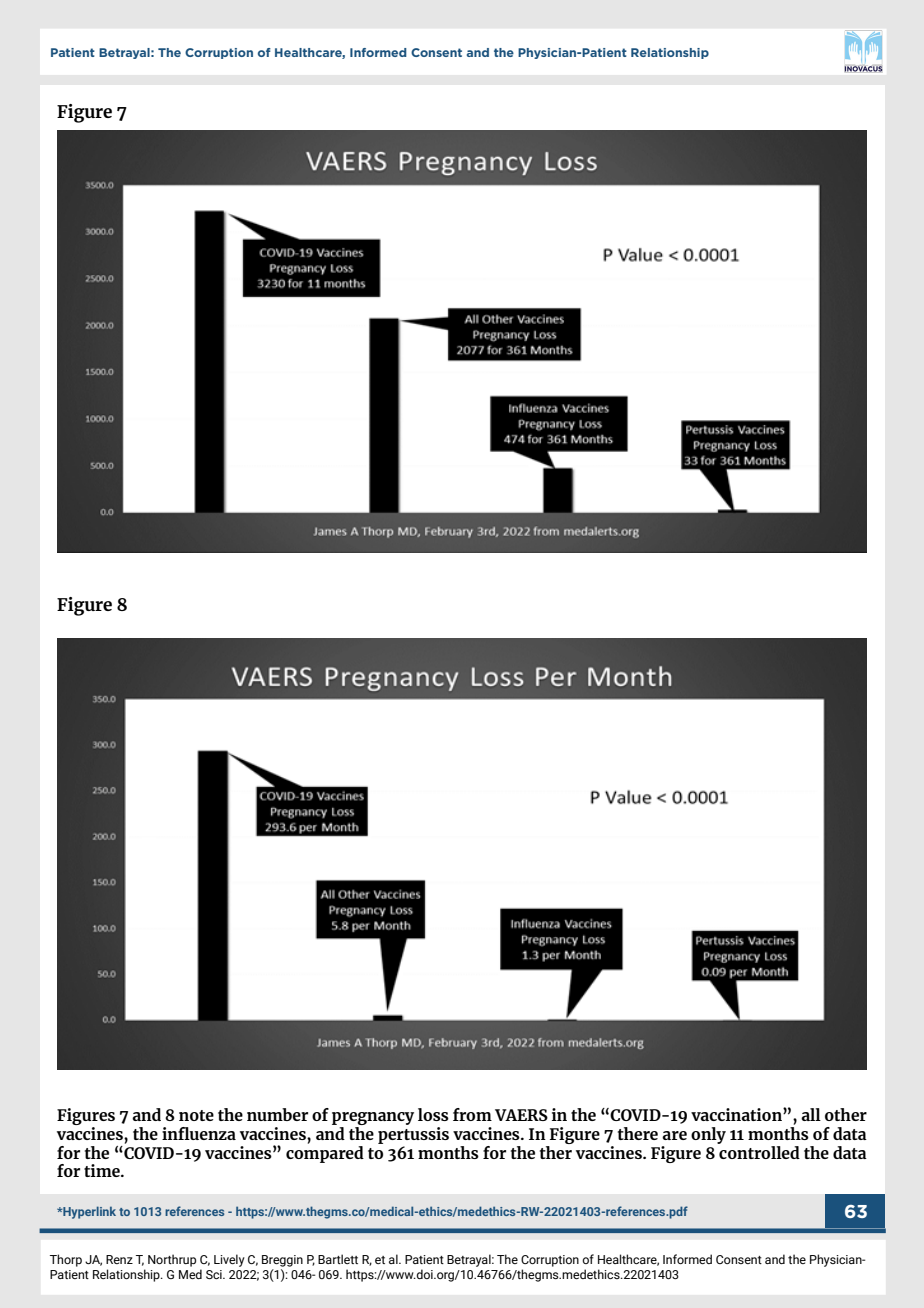 The image size is (924, 1308). Describe the element at coordinates (325, 1153) in the page. I see `compared` at that location.
